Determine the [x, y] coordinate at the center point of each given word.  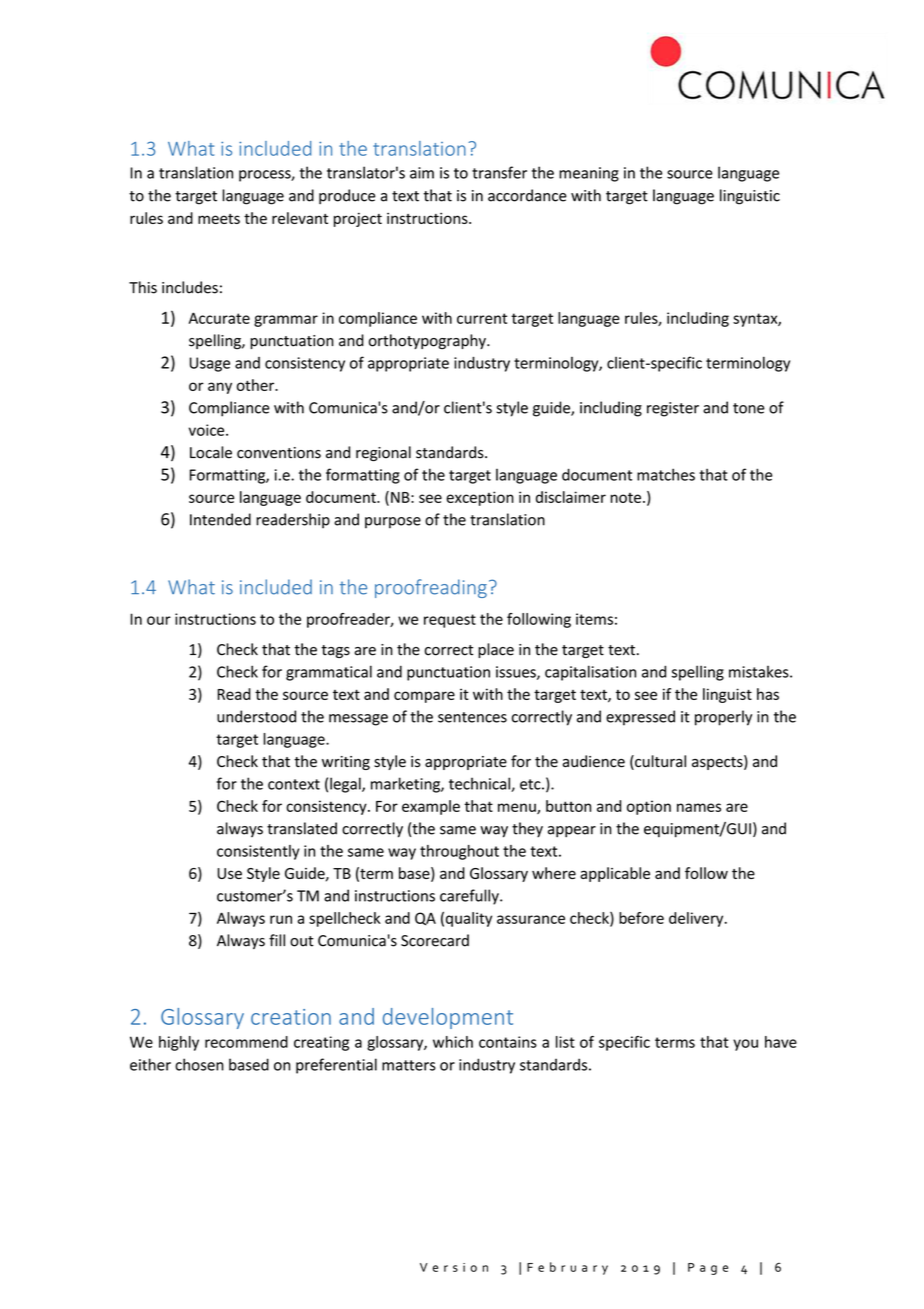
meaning [589, 174]
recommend [246, 1042]
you [745, 1045]
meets [219, 219]
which [453, 1042]
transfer [499, 172]
